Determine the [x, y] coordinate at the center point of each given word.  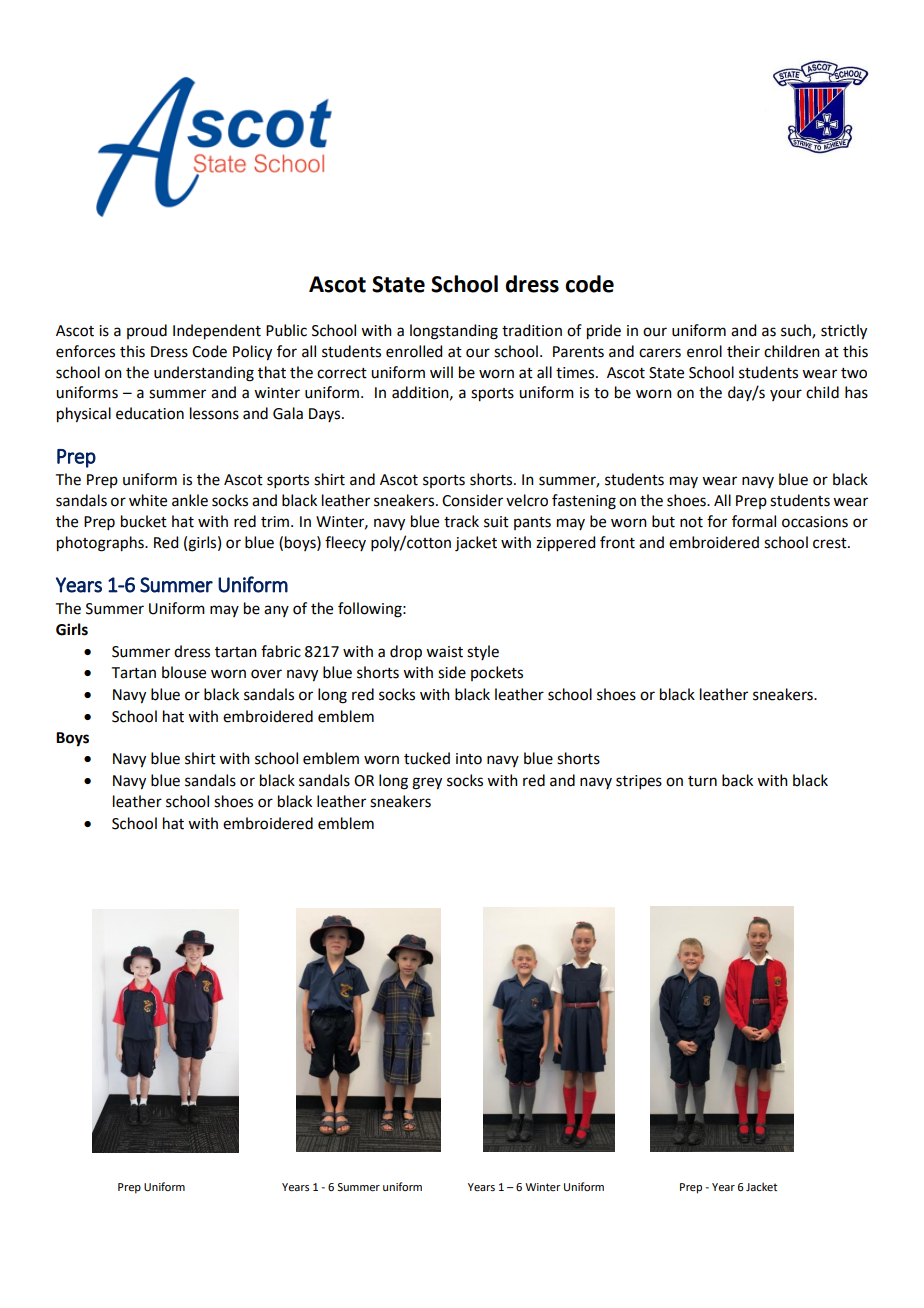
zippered [565, 544]
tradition [532, 330]
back [737, 780]
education [150, 413]
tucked [427, 758]
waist [444, 652]
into [469, 759]
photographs [101, 544]
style [483, 652]
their [743, 351]
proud [147, 331]
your [786, 395]
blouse [184, 672]
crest [831, 543]
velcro [527, 500]
